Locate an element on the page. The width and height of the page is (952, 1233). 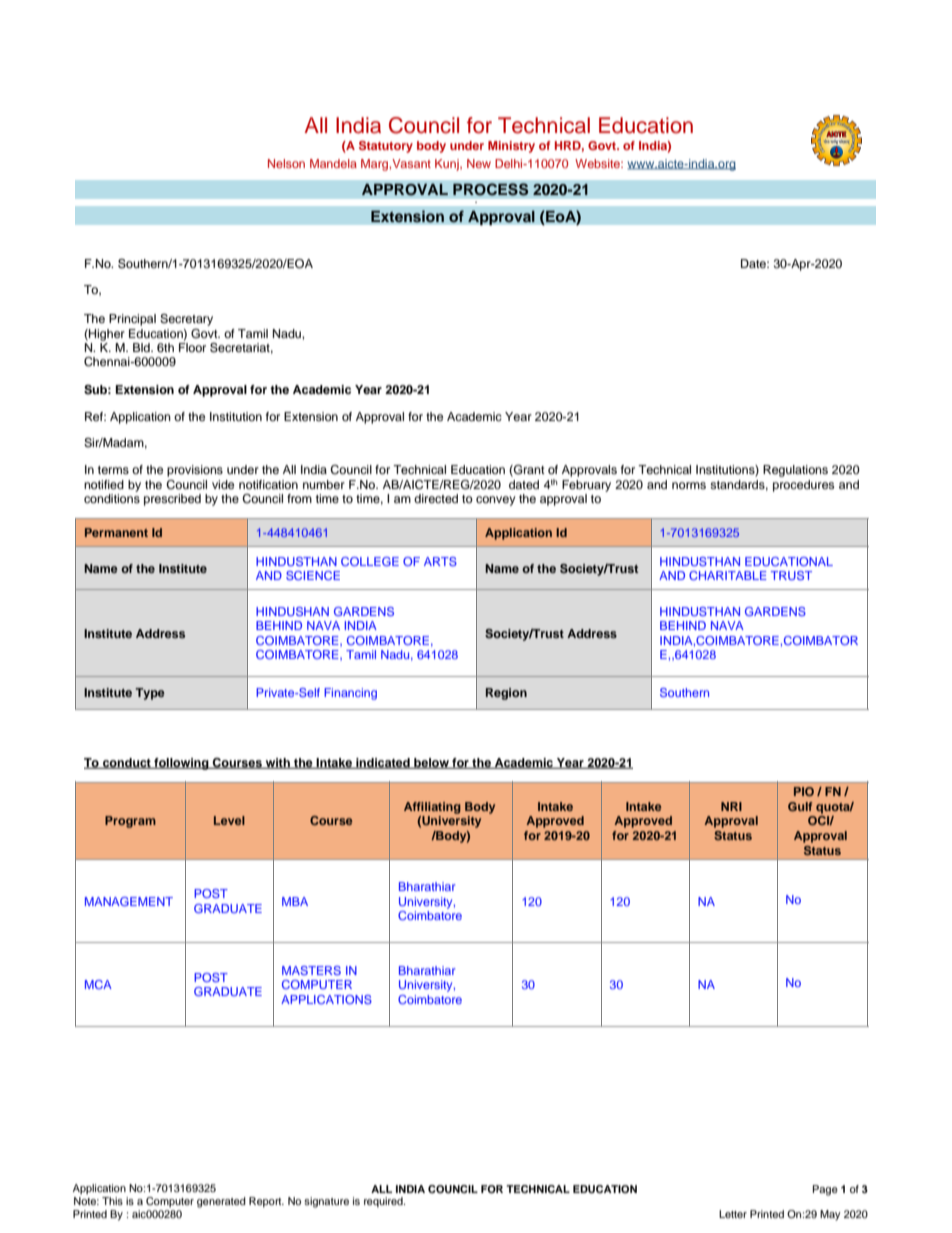
Kunj is located at coordinates (448, 165).
